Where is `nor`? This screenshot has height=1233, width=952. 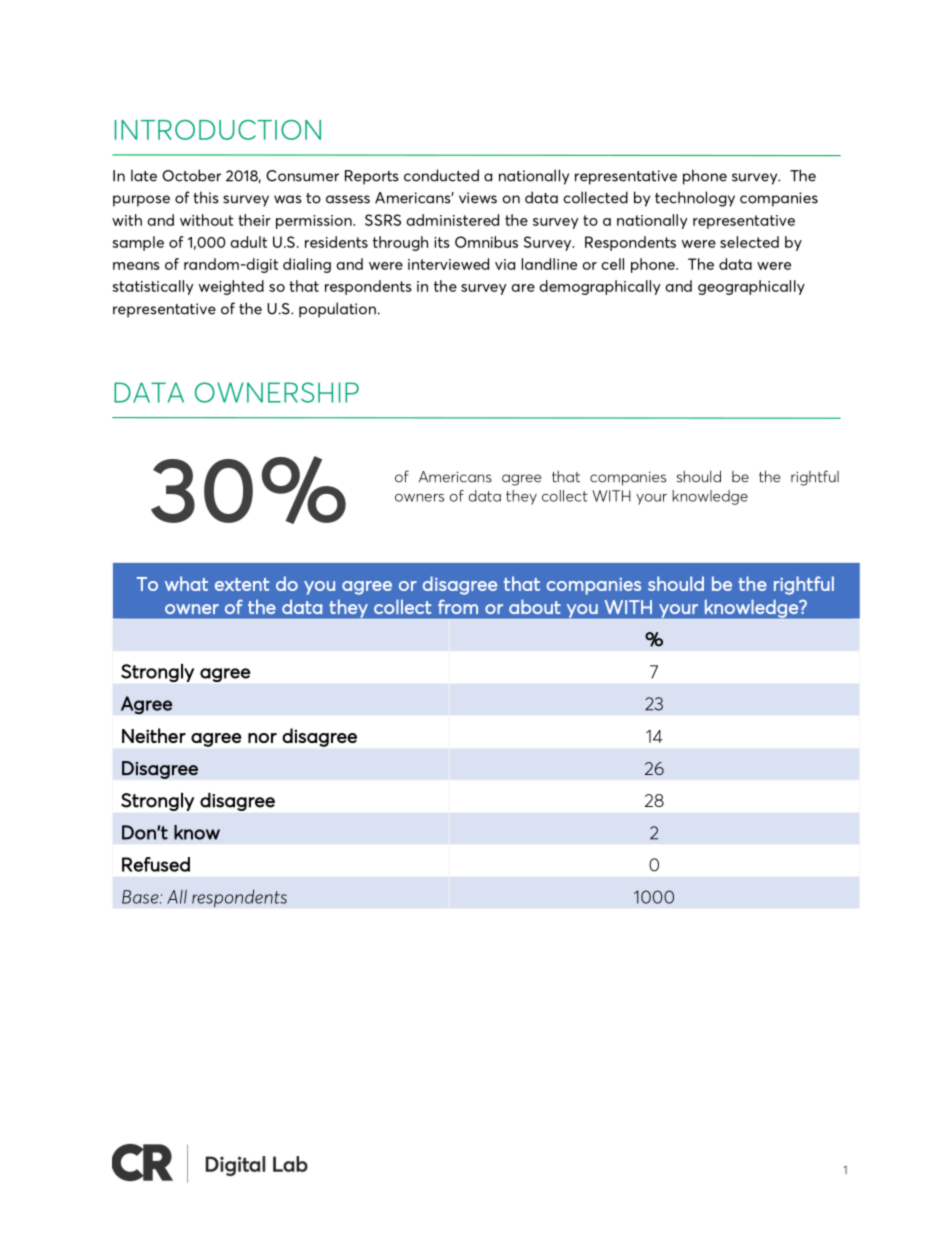
nor is located at coordinates (262, 738).
